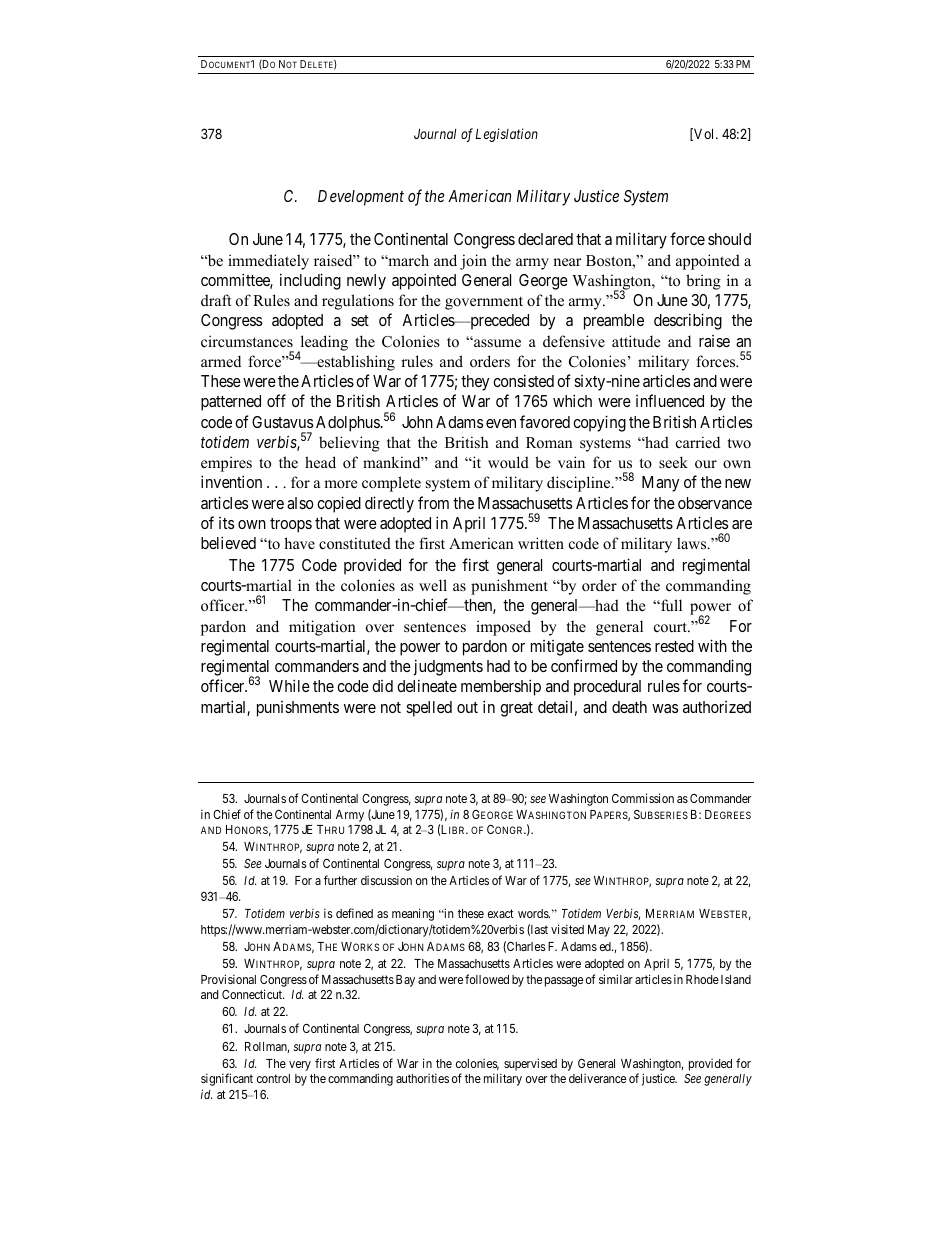 Image resolution: width=952 pixels, height=1233 pixels. I want to click on Commission, so click(643, 798).
